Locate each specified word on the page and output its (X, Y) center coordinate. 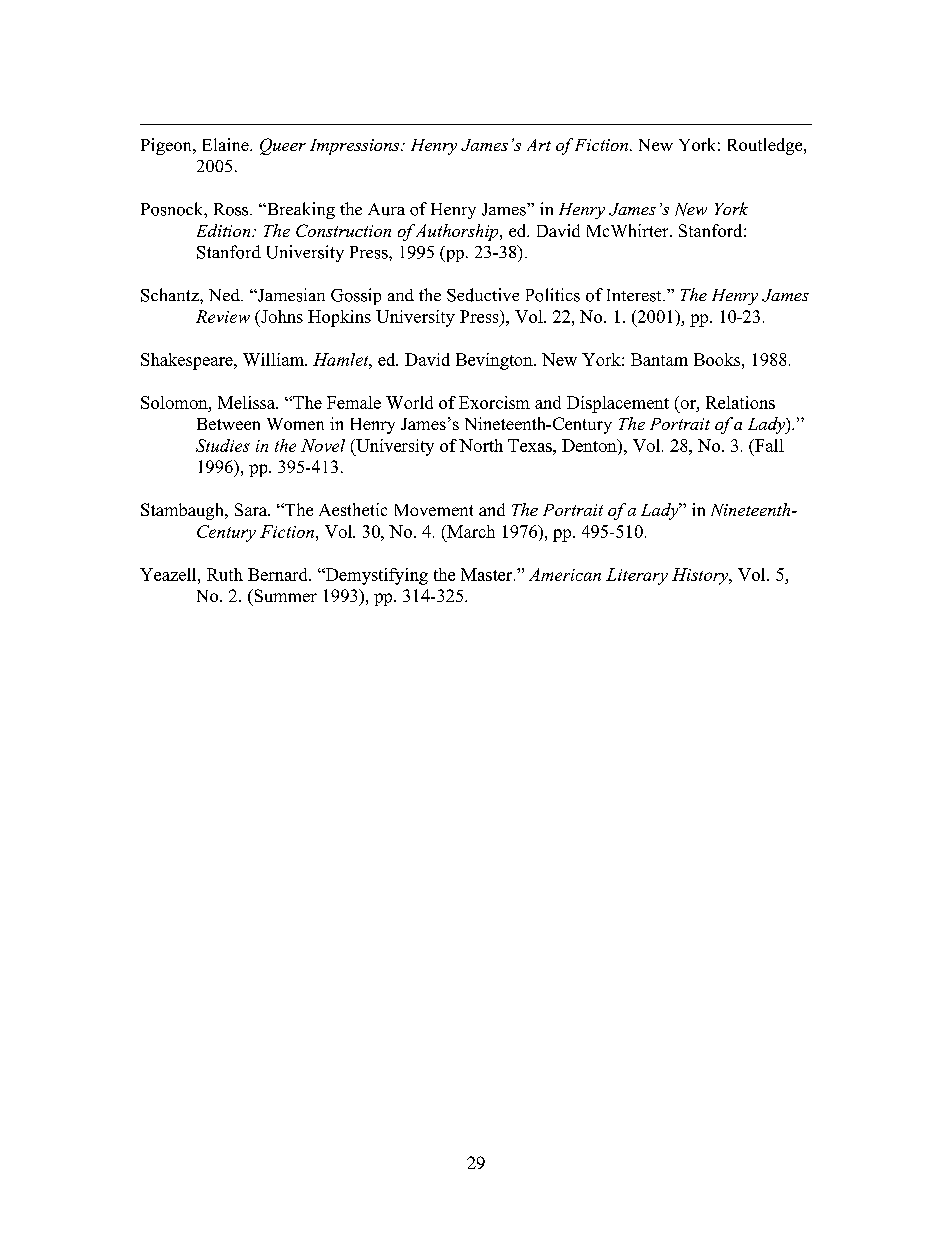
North (481, 445)
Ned (225, 295)
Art (539, 145)
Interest (635, 295)
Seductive (483, 295)
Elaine (227, 144)
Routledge (766, 146)
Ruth (225, 574)
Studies (223, 445)
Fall (768, 445)
